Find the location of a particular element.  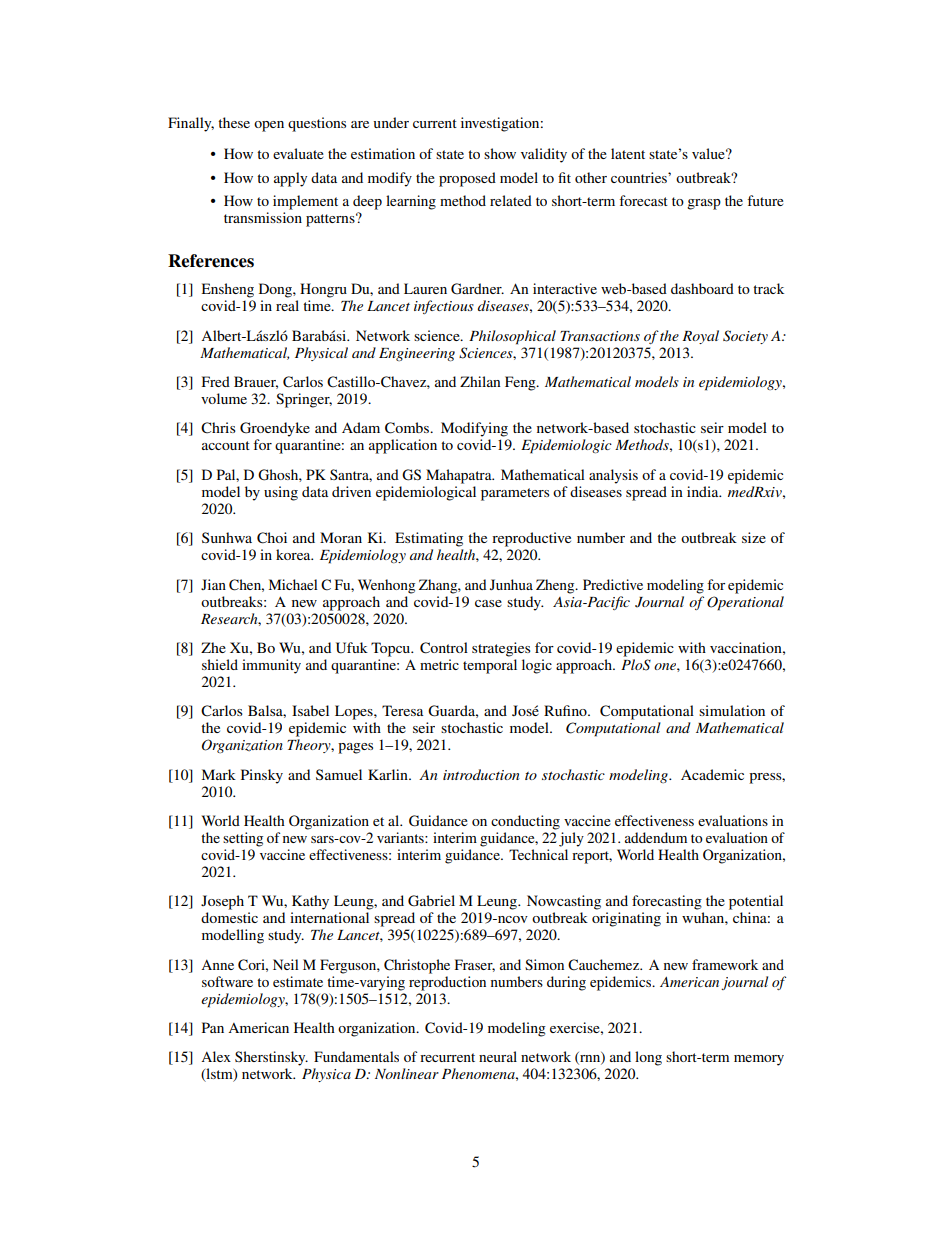

neural is located at coordinates (498, 1056).
